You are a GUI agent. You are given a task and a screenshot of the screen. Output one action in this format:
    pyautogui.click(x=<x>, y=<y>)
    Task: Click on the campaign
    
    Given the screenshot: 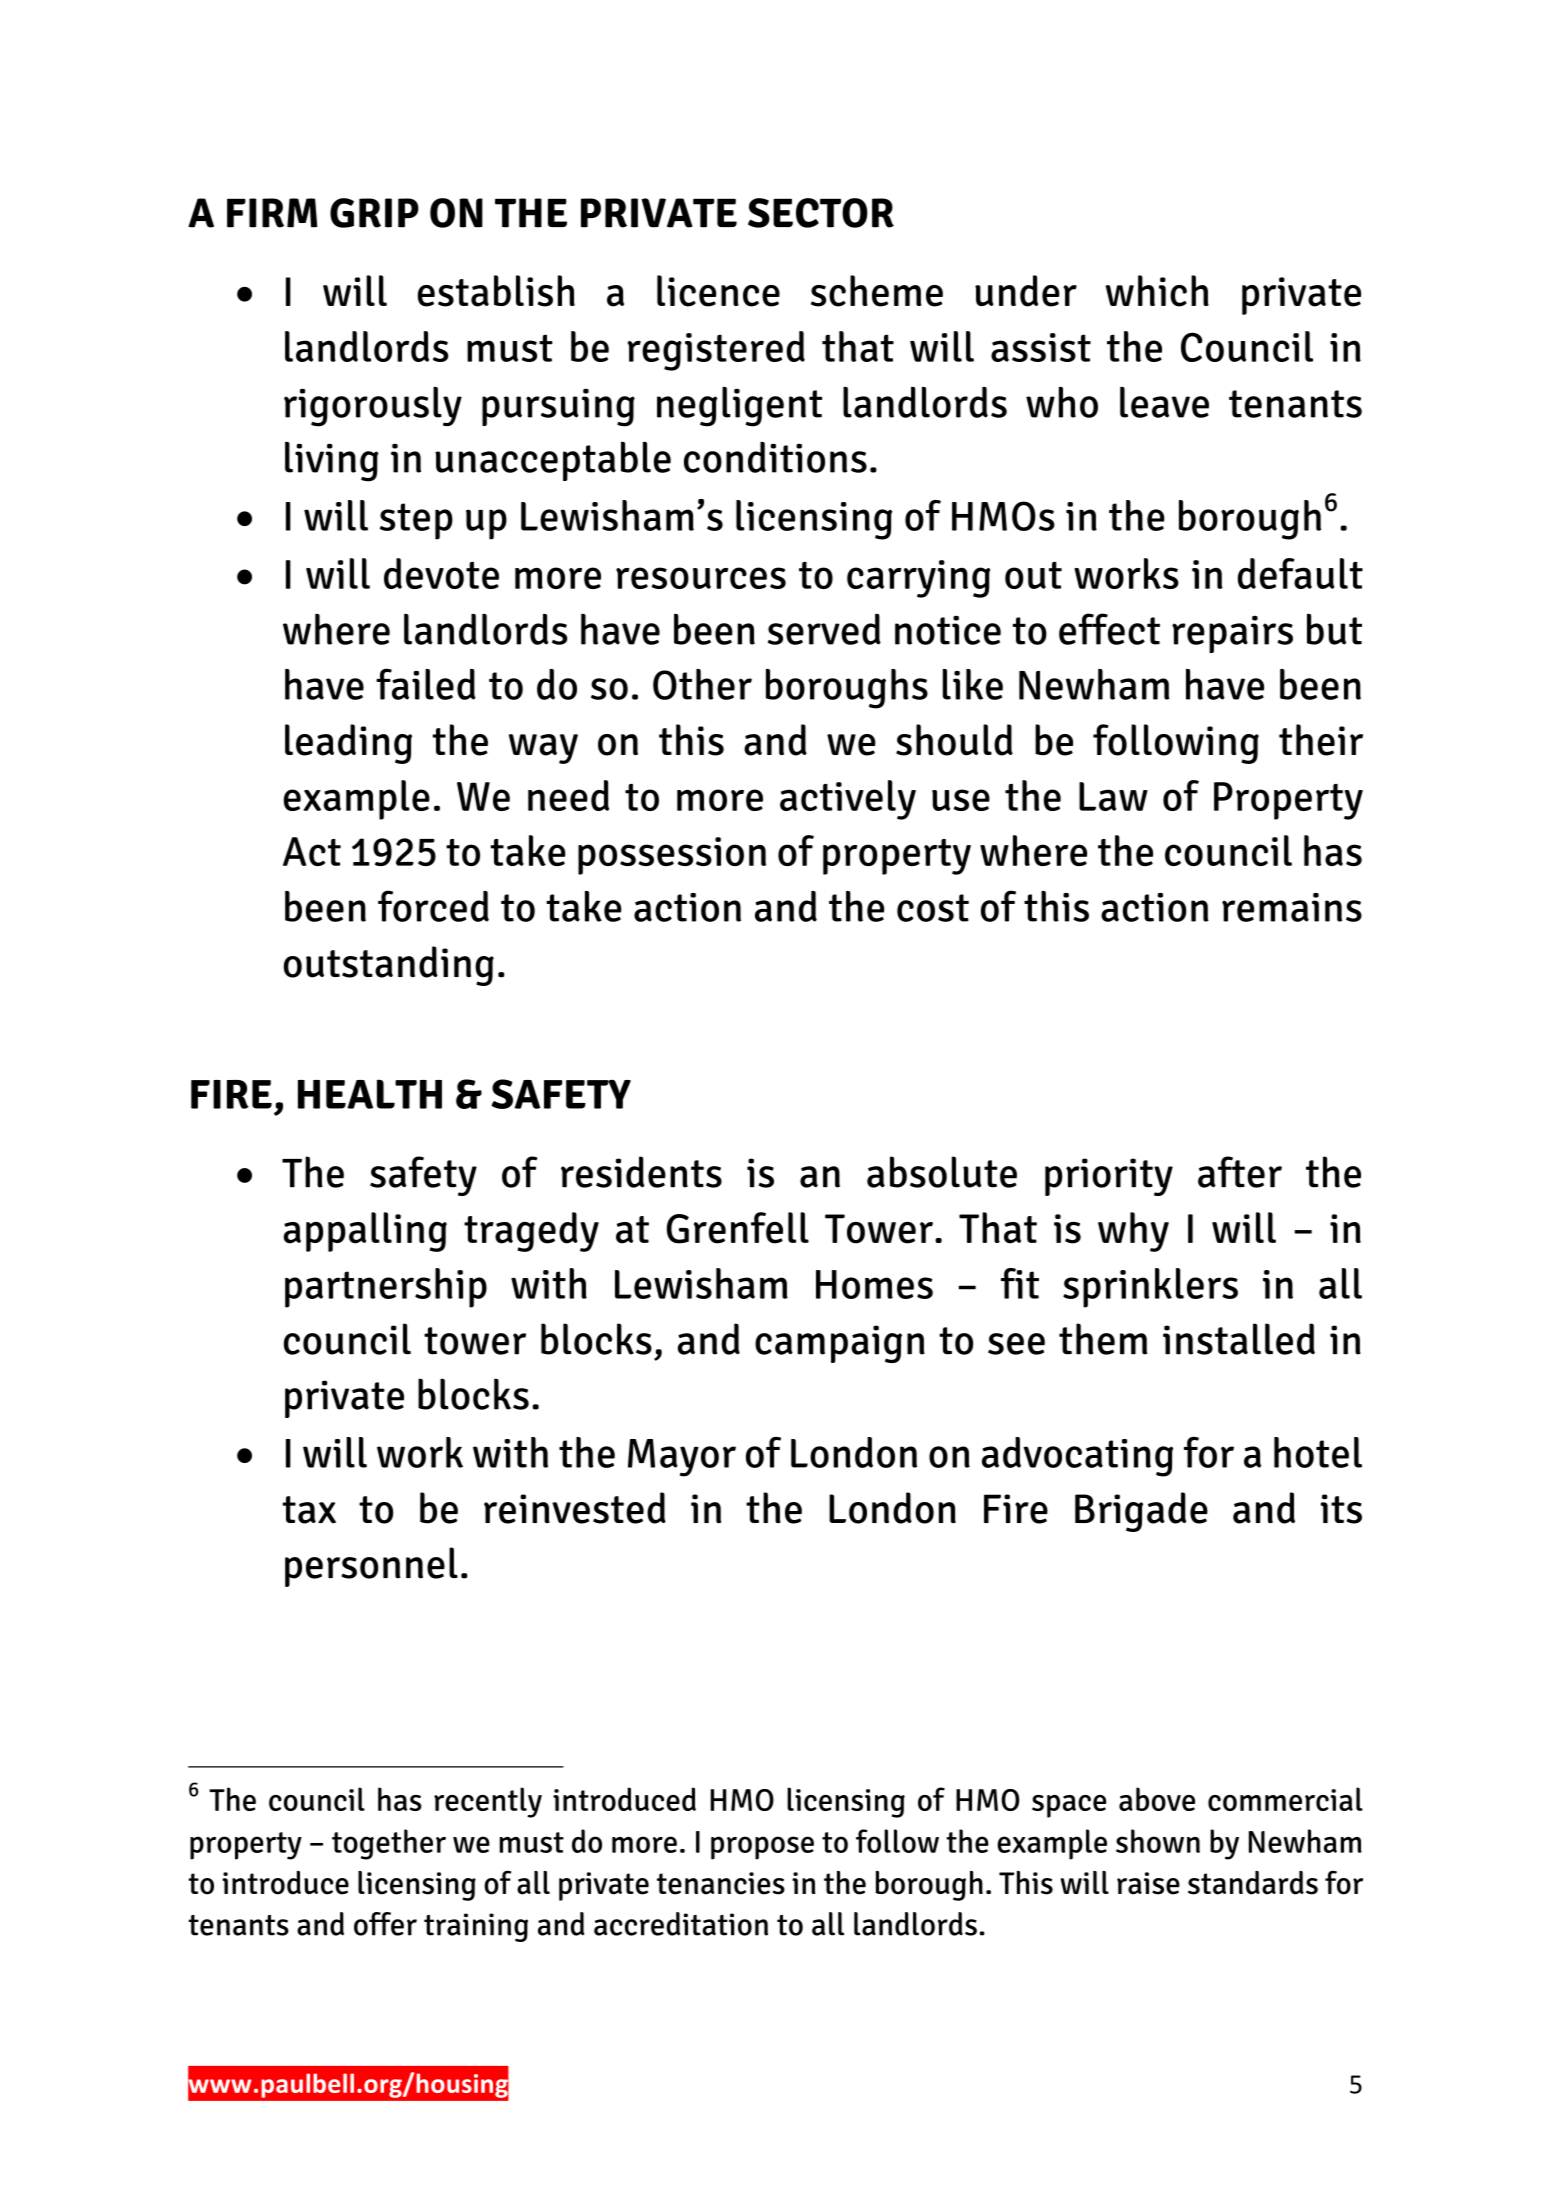 What is the action you would take?
    pyautogui.click(x=840, y=1344)
